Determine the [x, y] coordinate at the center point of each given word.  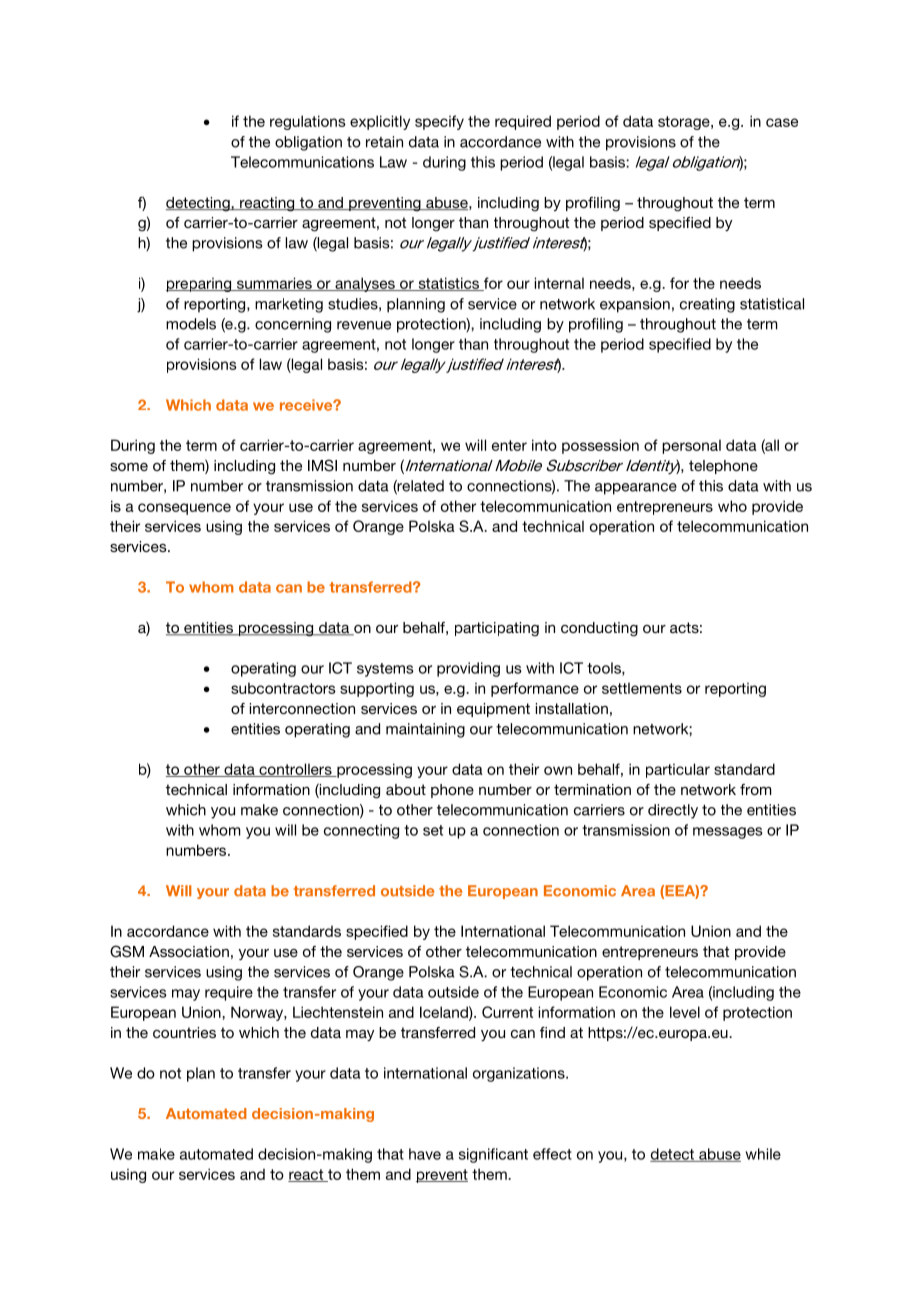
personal [691, 446]
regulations [308, 122]
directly [673, 811]
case [782, 122]
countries [184, 1032]
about [406, 789]
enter [509, 445]
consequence [184, 509]
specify [439, 122]
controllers [295, 770]
